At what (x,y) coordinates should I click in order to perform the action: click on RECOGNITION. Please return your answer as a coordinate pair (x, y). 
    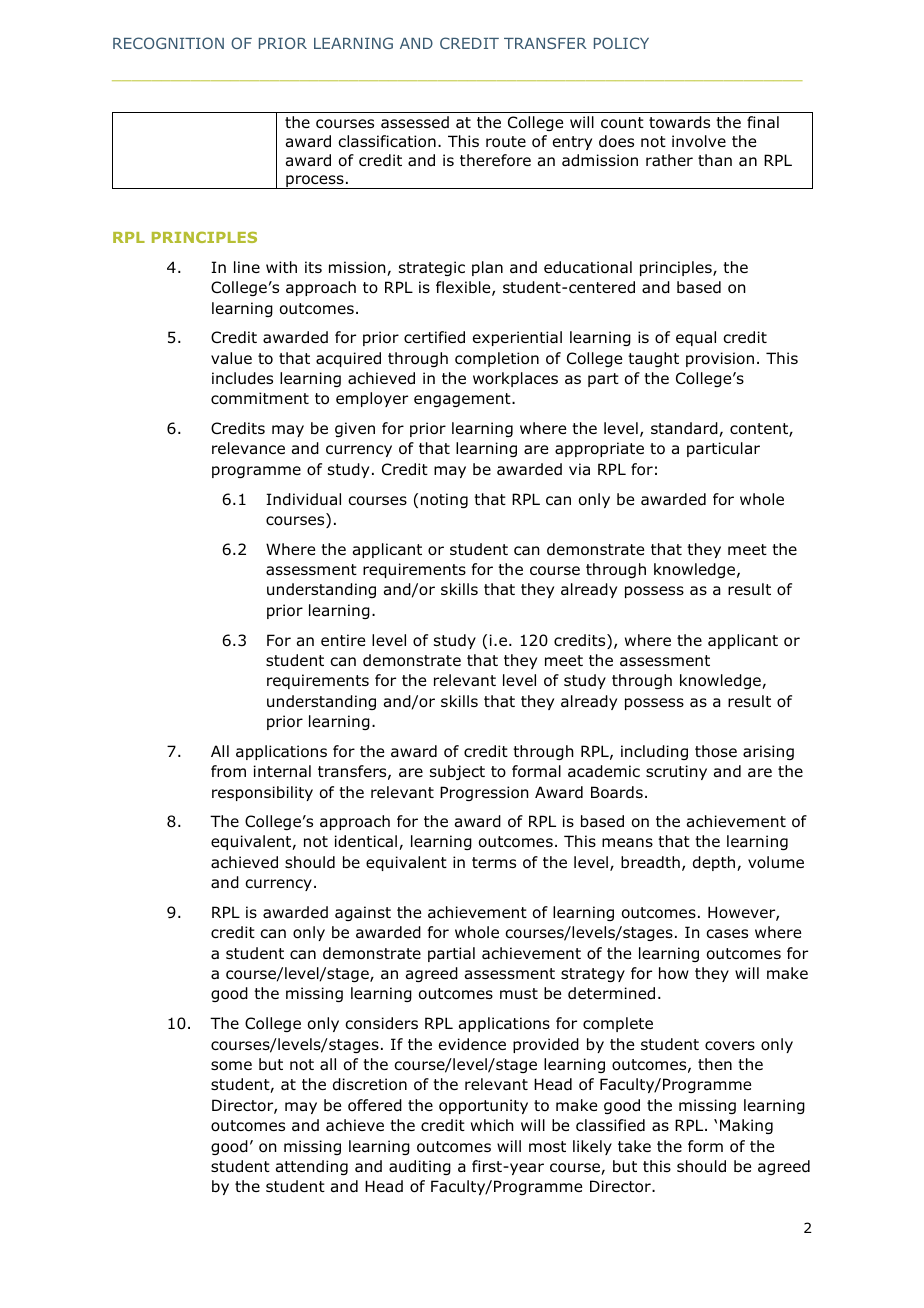
    Looking at the image, I should click on (168, 43).
